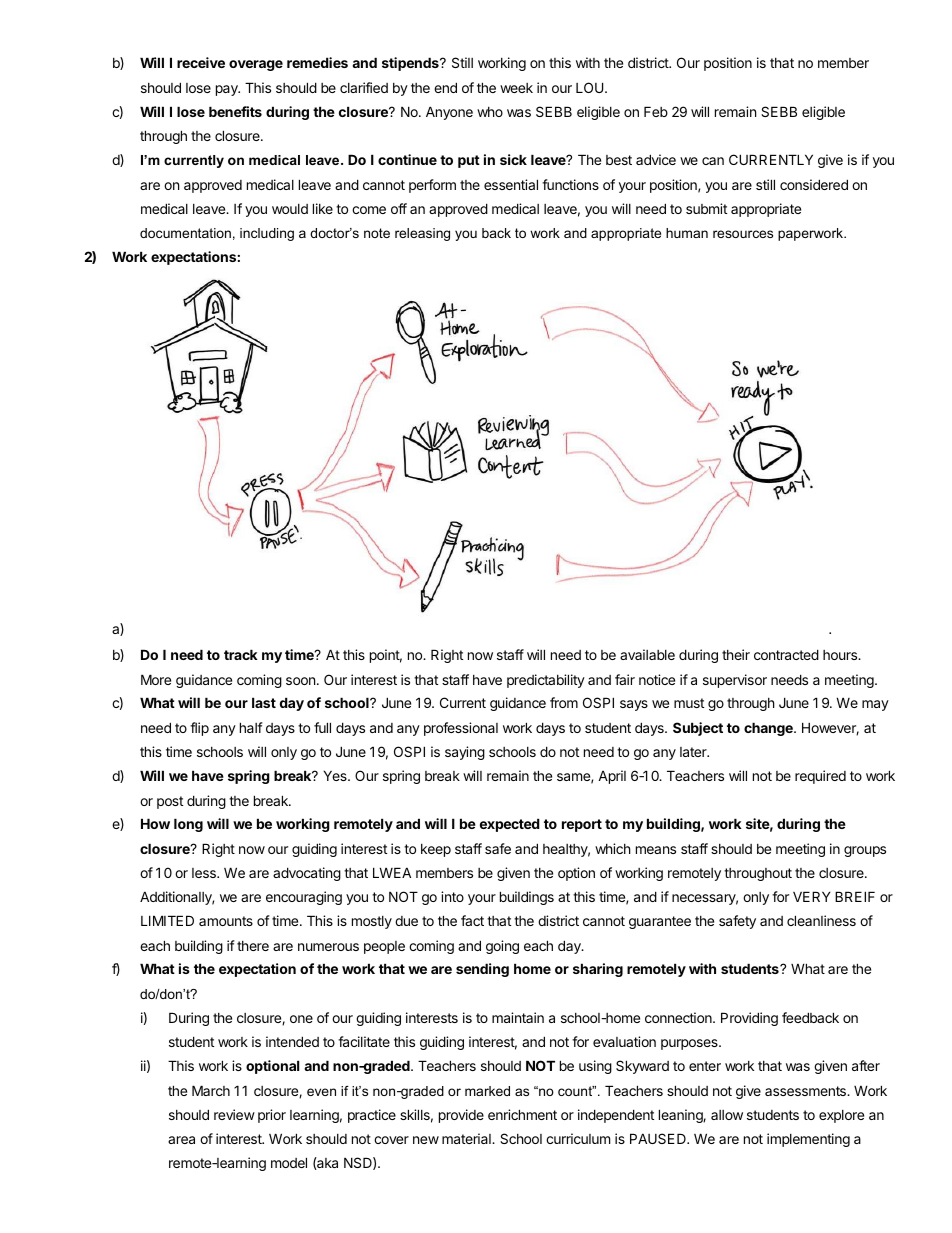  What do you see at coordinates (814, 184) in the screenshot?
I see `considered` at bounding box center [814, 184].
